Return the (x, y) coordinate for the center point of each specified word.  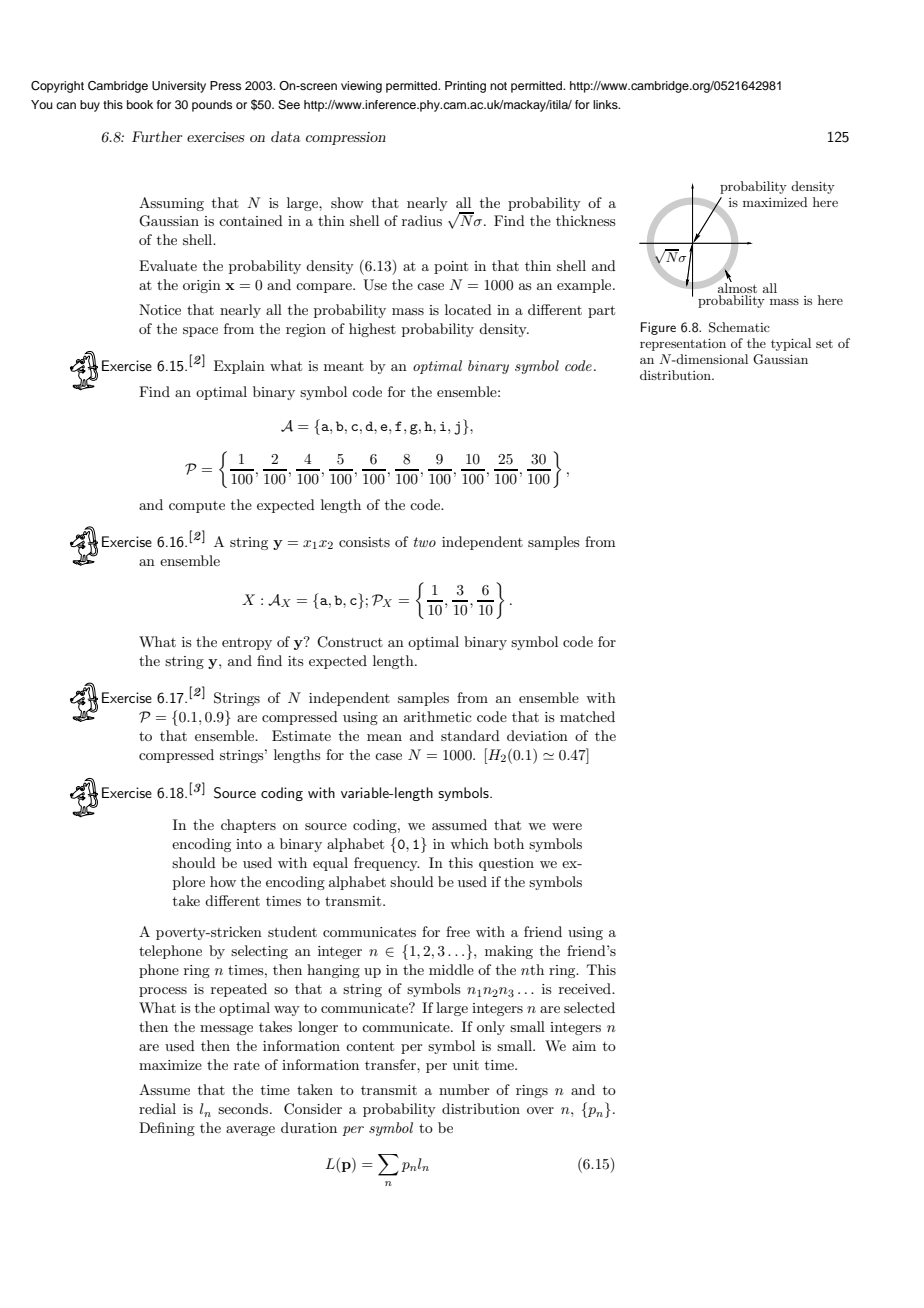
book (140, 104)
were (567, 826)
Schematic (739, 327)
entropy (247, 644)
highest (372, 330)
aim (584, 1046)
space (200, 332)
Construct (350, 642)
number (464, 1089)
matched (587, 716)
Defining (167, 1129)
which (469, 843)
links (606, 104)
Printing (465, 87)
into (249, 844)
